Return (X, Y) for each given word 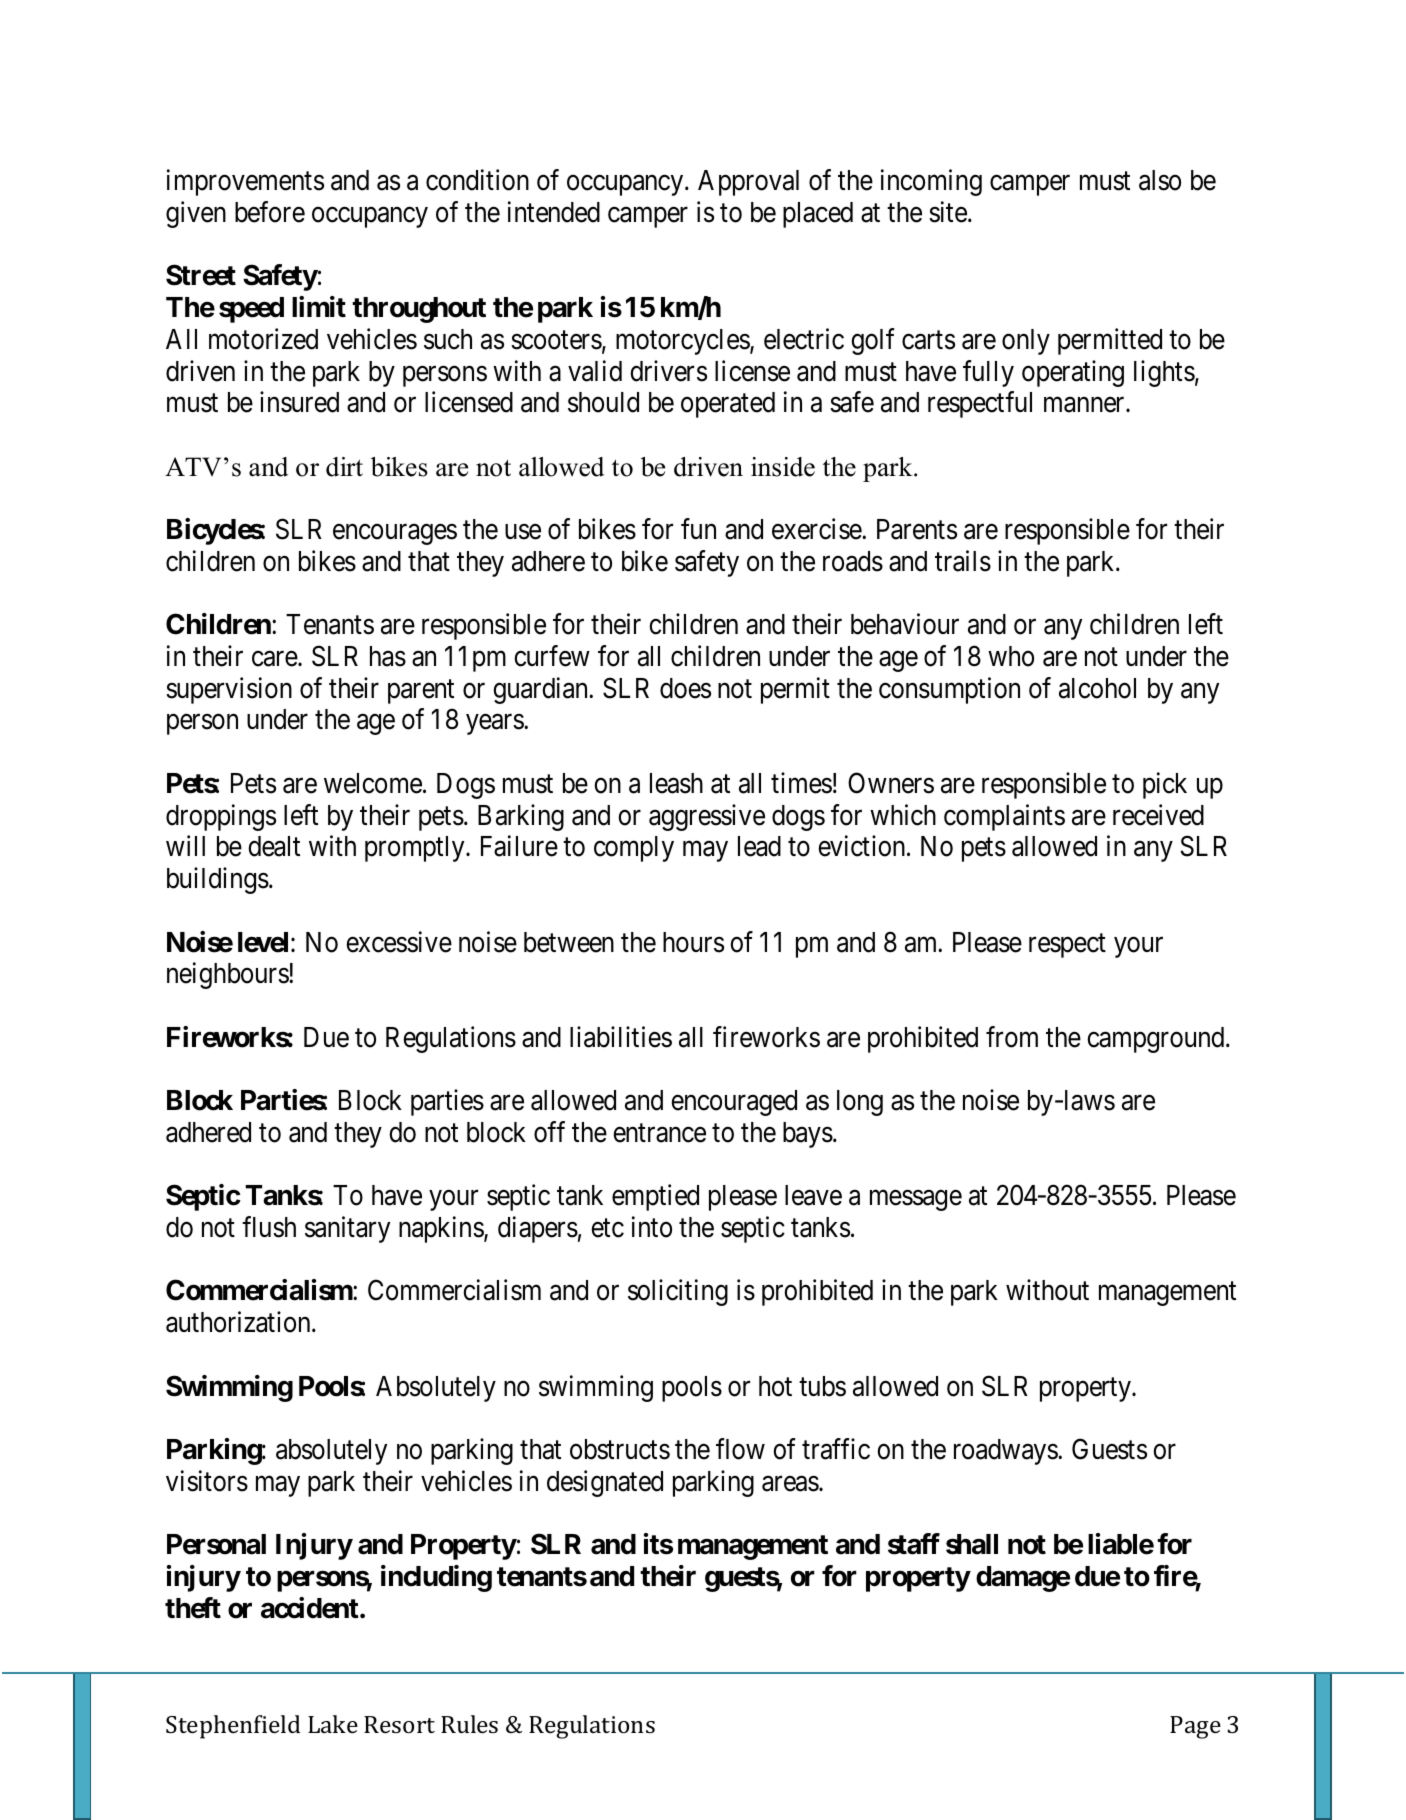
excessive (399, 942)
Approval (748, 183)
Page (1195, 1727)
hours (693, 942)
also (1160, 180)
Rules (469, 1724)
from (1012, 1037)
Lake (333, 1724)
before (270, 212)
